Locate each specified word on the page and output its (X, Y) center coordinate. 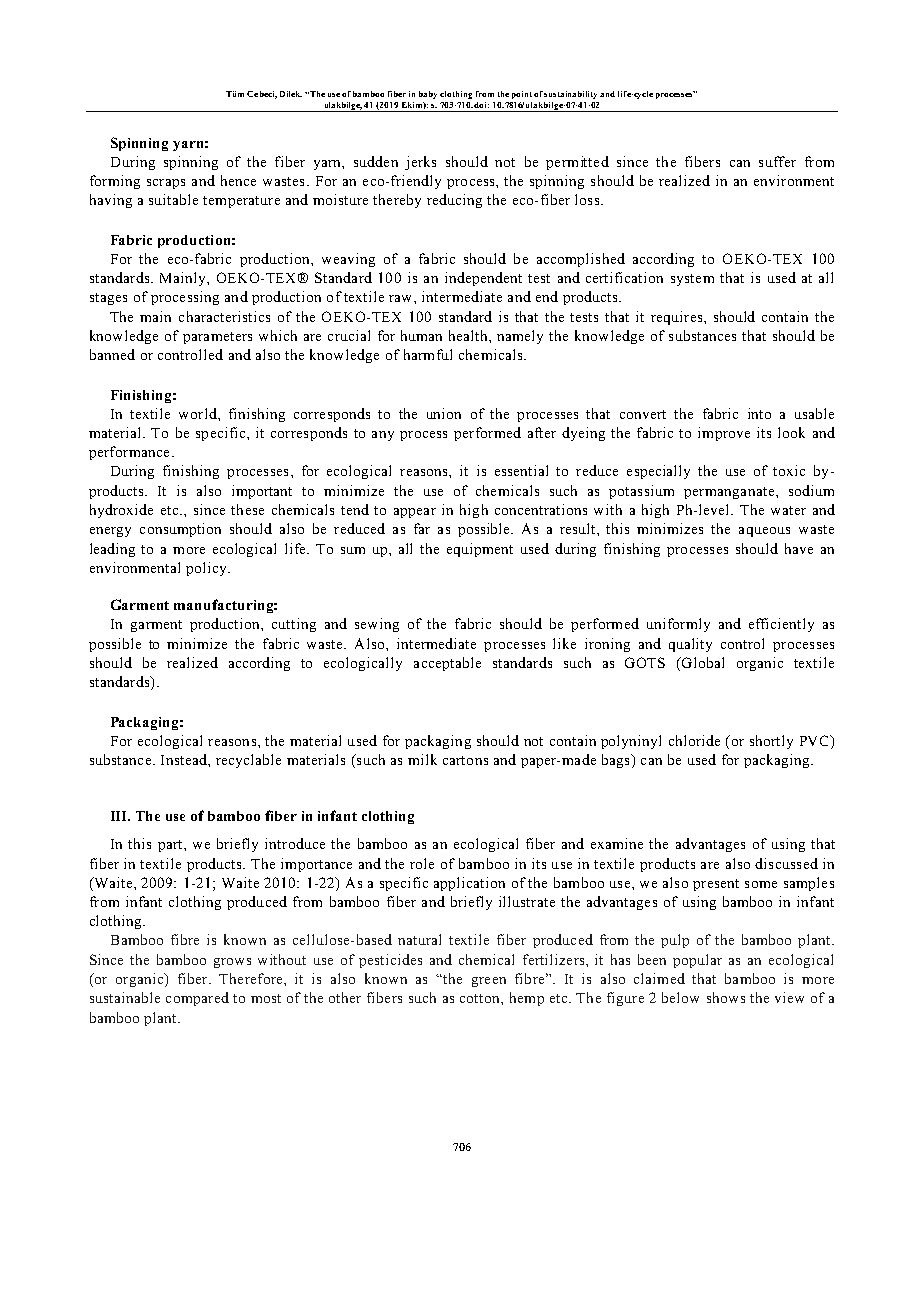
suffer (777, 161)
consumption (180, 530)
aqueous (764, 532)
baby (428, 95)
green (489, 982)
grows (232, 963)
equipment (480, 550)
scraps (166, 184)
